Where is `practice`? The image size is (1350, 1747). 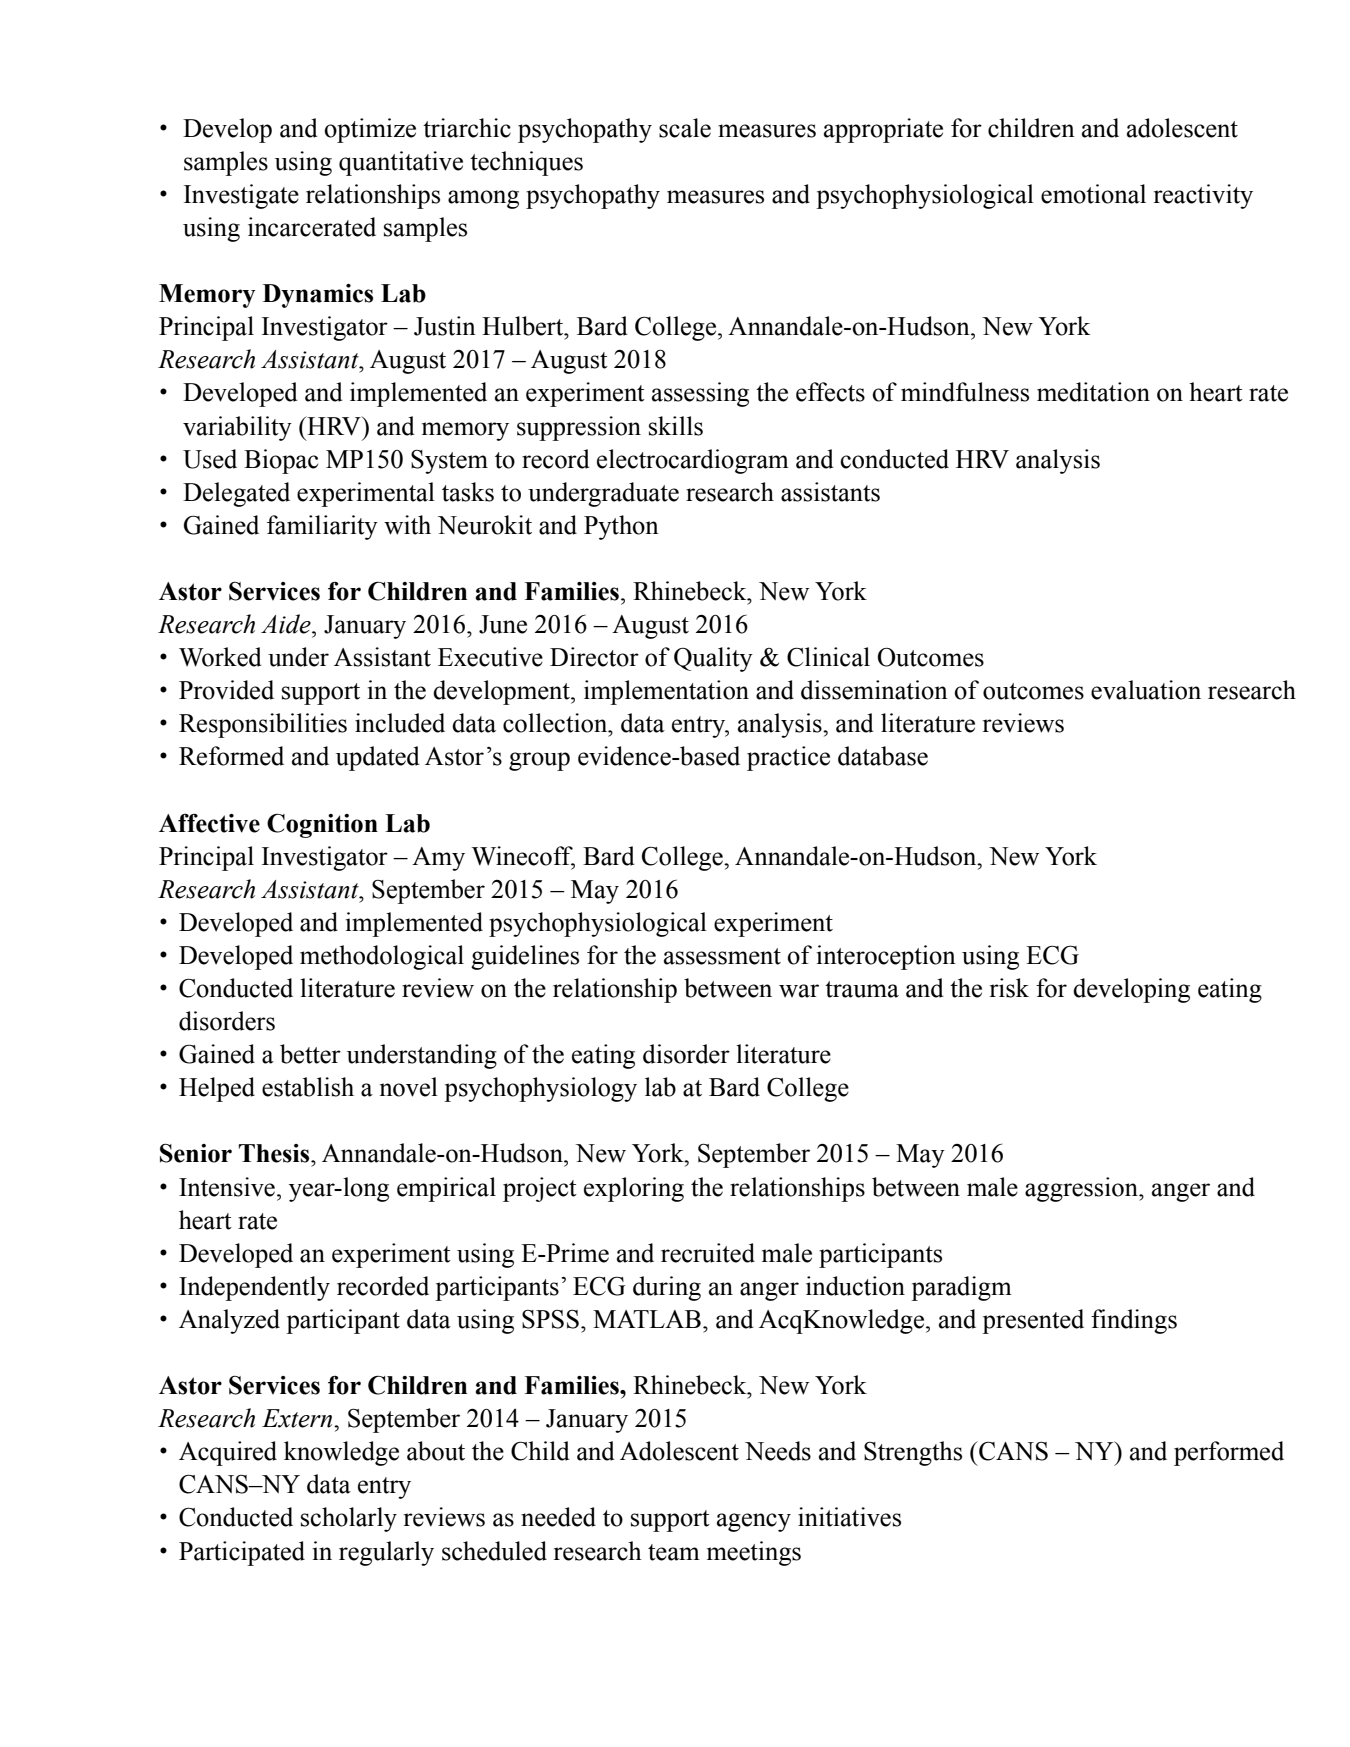
practice is located at coordinates (788, 758).
